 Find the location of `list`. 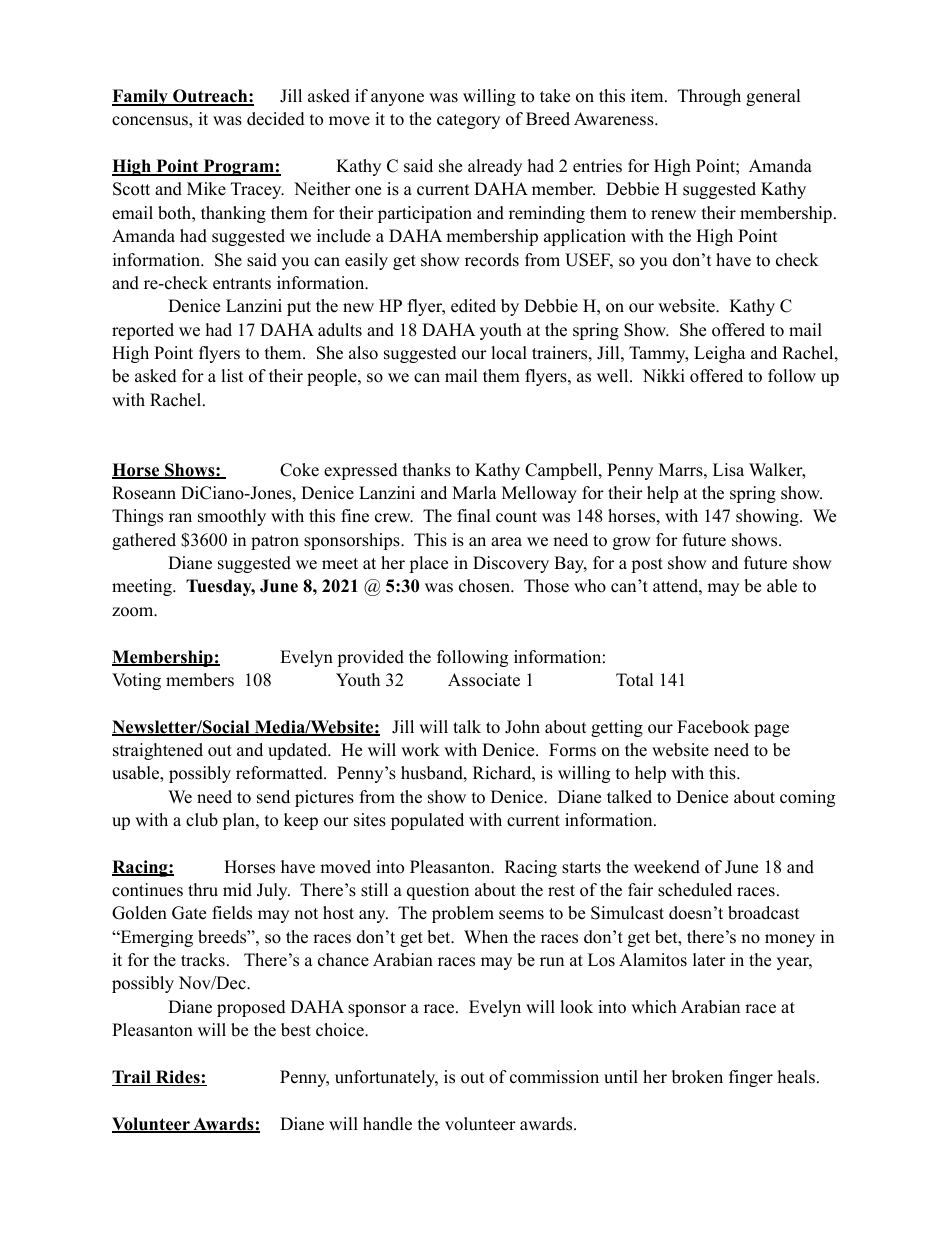

list is located at coordinates (232, 376).
